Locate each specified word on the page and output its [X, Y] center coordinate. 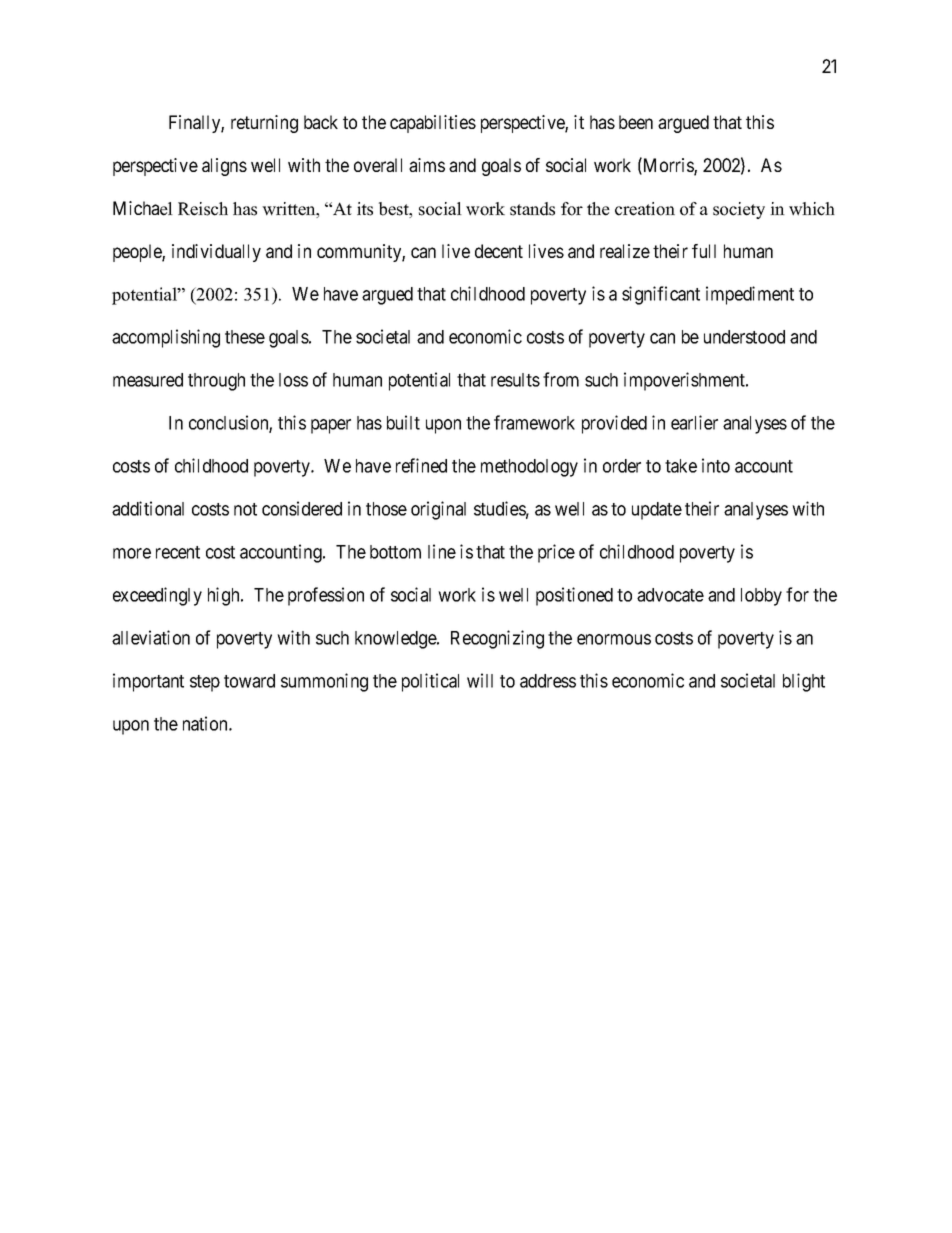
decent [499, 251]
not [245, 509]
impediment [750, 295]
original [438, 510]
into [716, 465]
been [636, 122]
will [480, 680]
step [205, 683]
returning [264, 124]
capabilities [433, 124]
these [245, 337]
